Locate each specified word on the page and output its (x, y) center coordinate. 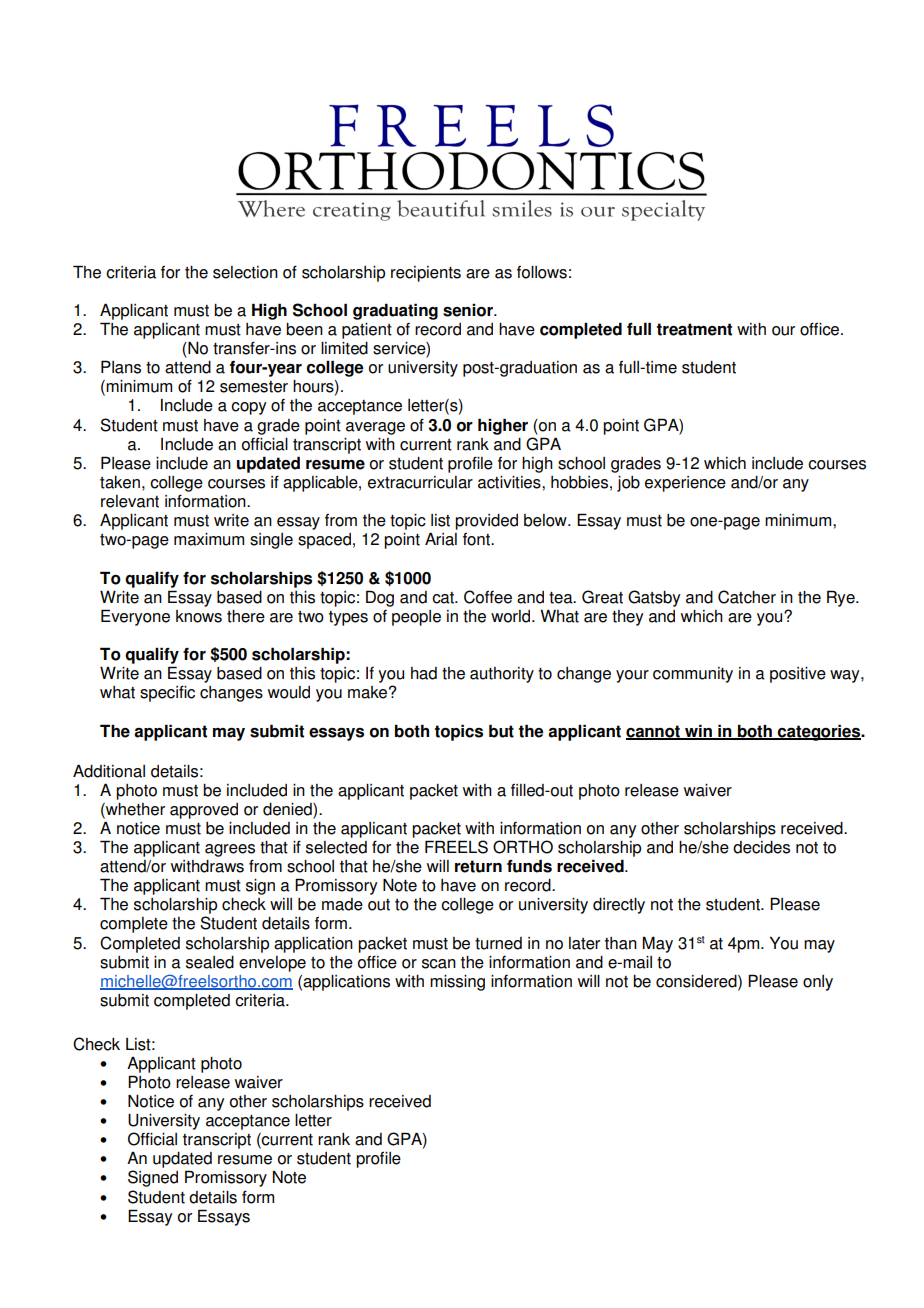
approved (204, 811)
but (501, 731)
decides (761, 847)
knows (199, 616)
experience (685, 484)
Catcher (747, 597)
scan (439, 964)
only (818, 983)
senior (469, 310)
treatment (694, 329)
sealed (210, 962)
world (512, 616)
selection (245, 272)
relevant (130, 501)
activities (510, 482)
